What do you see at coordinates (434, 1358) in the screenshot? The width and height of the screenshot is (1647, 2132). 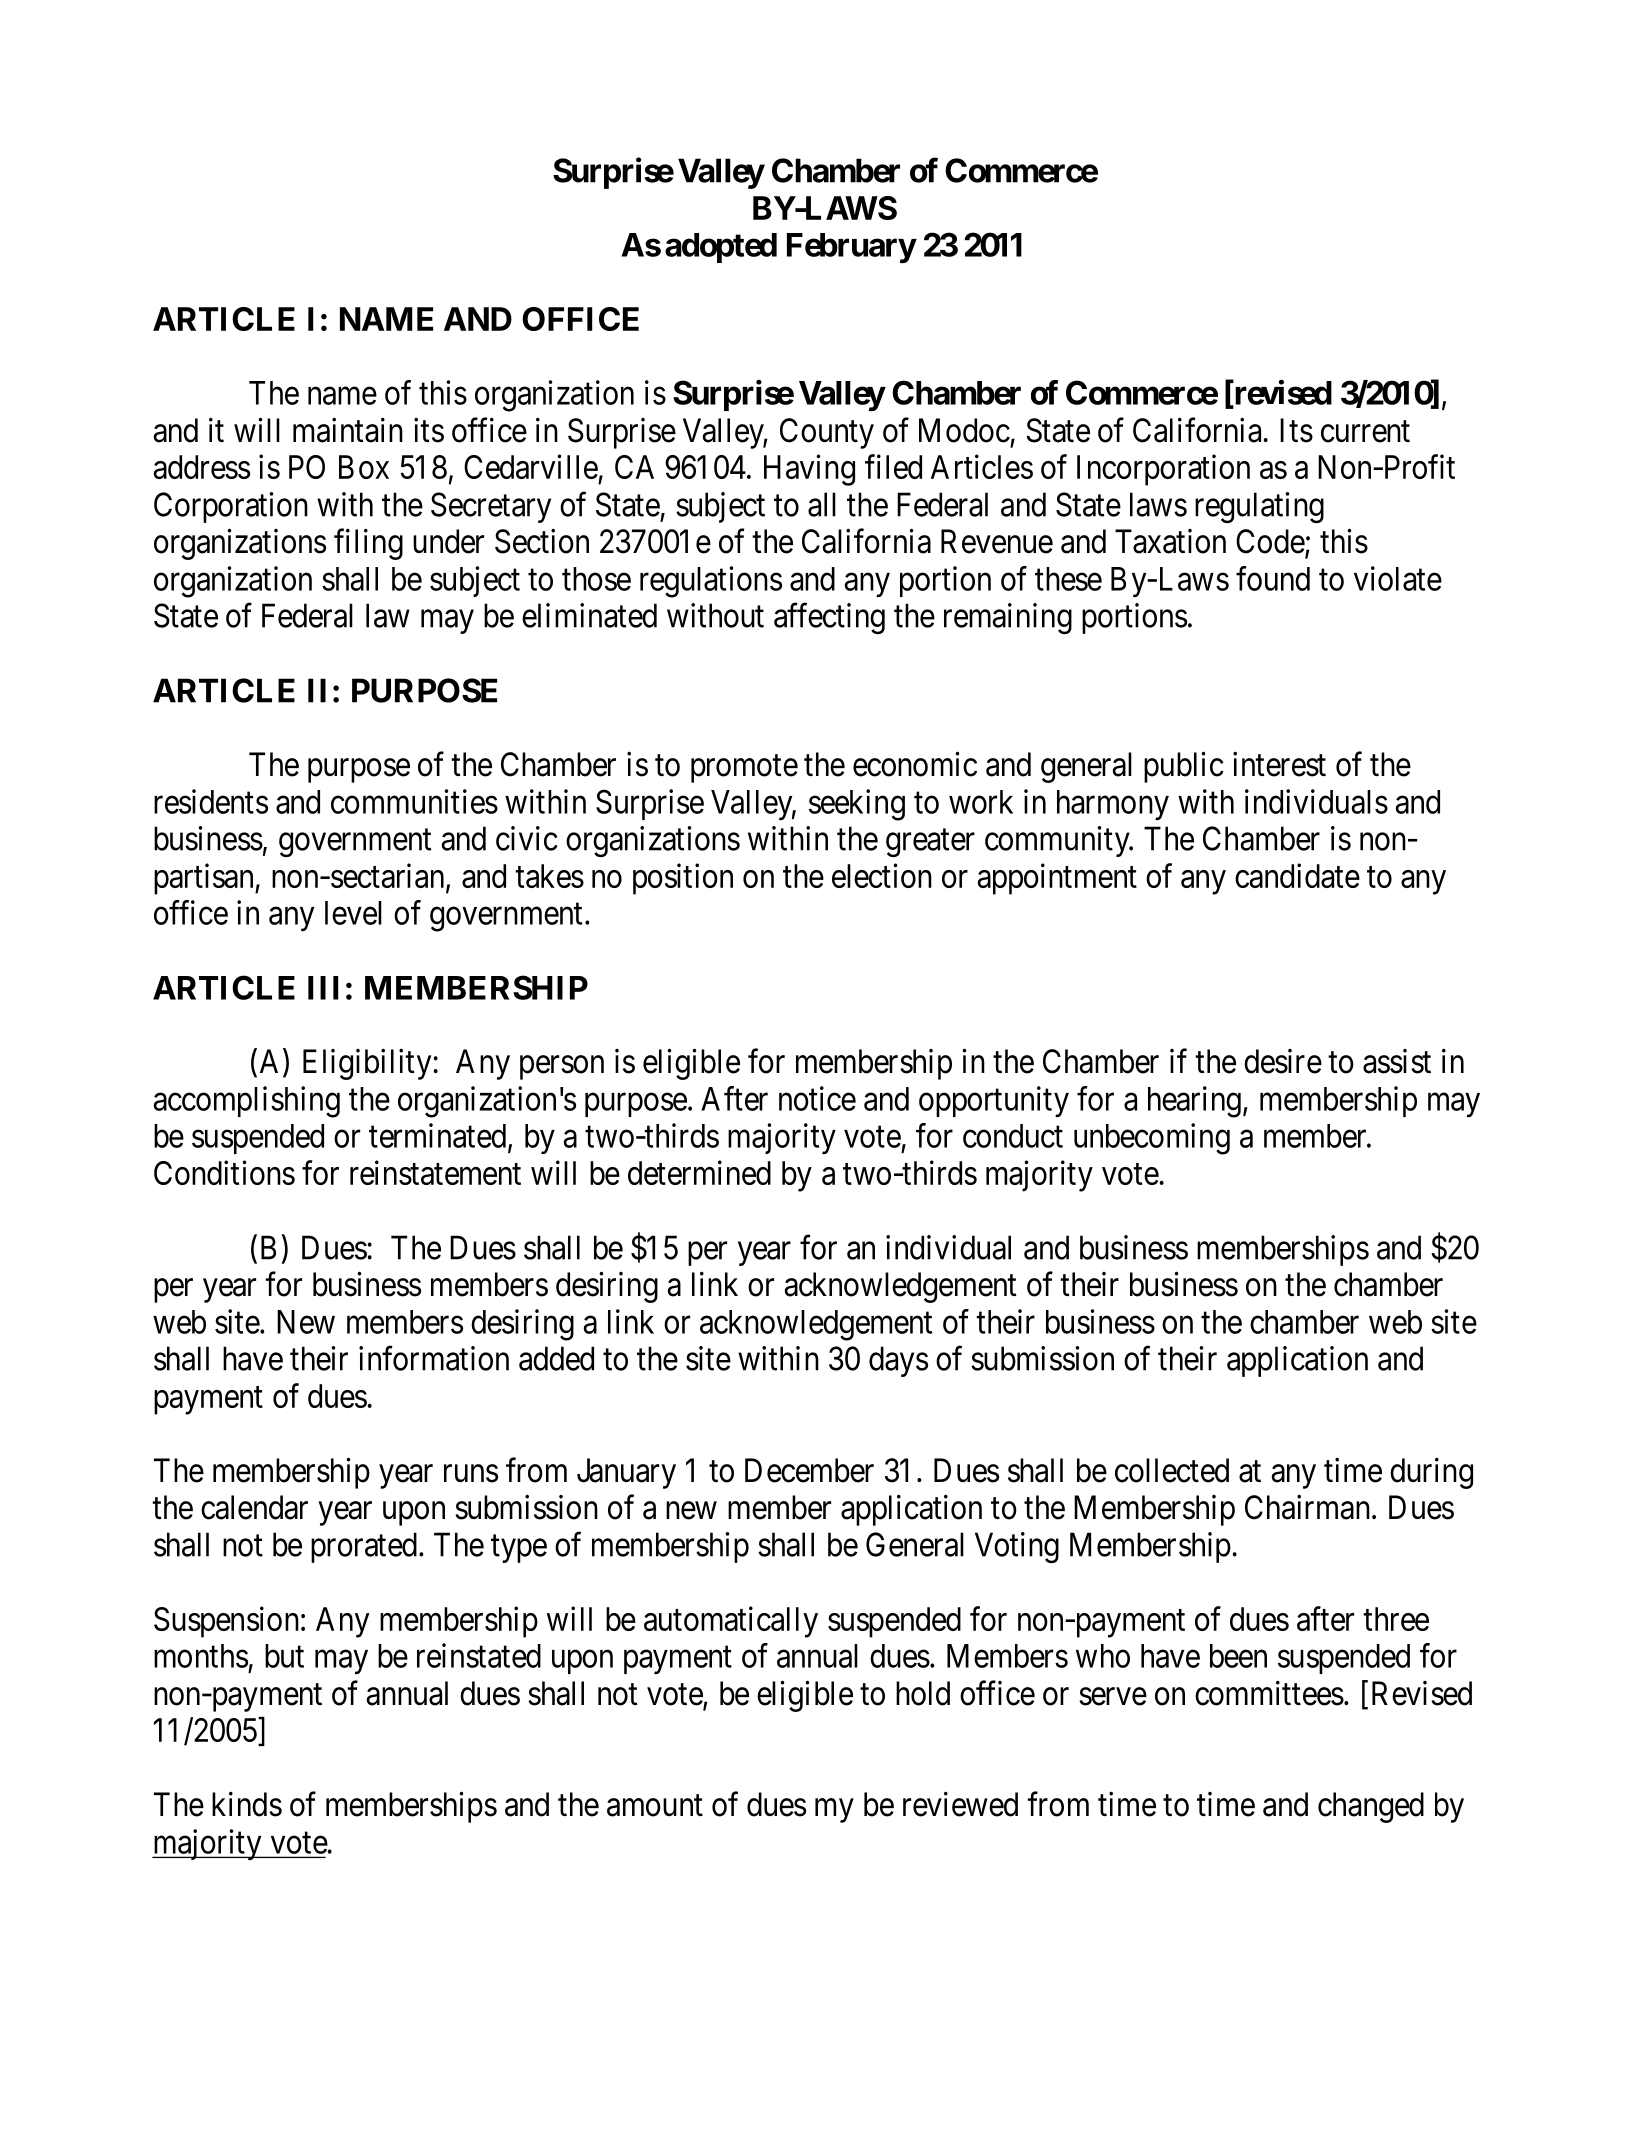 I see `information` at bounding box center [434, 1358].
